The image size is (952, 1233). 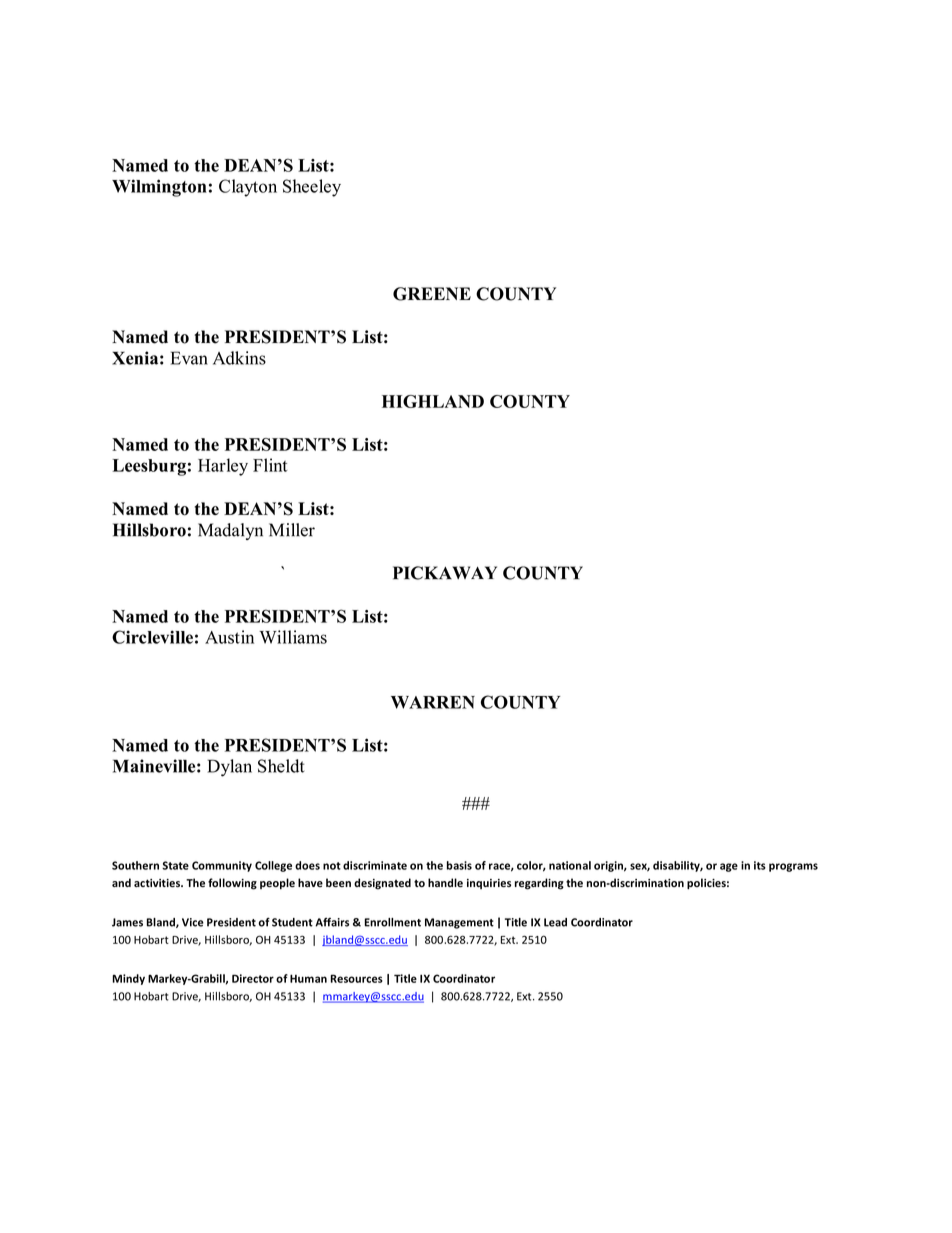 I want to click on Williams, so click(x=293, y=637).
